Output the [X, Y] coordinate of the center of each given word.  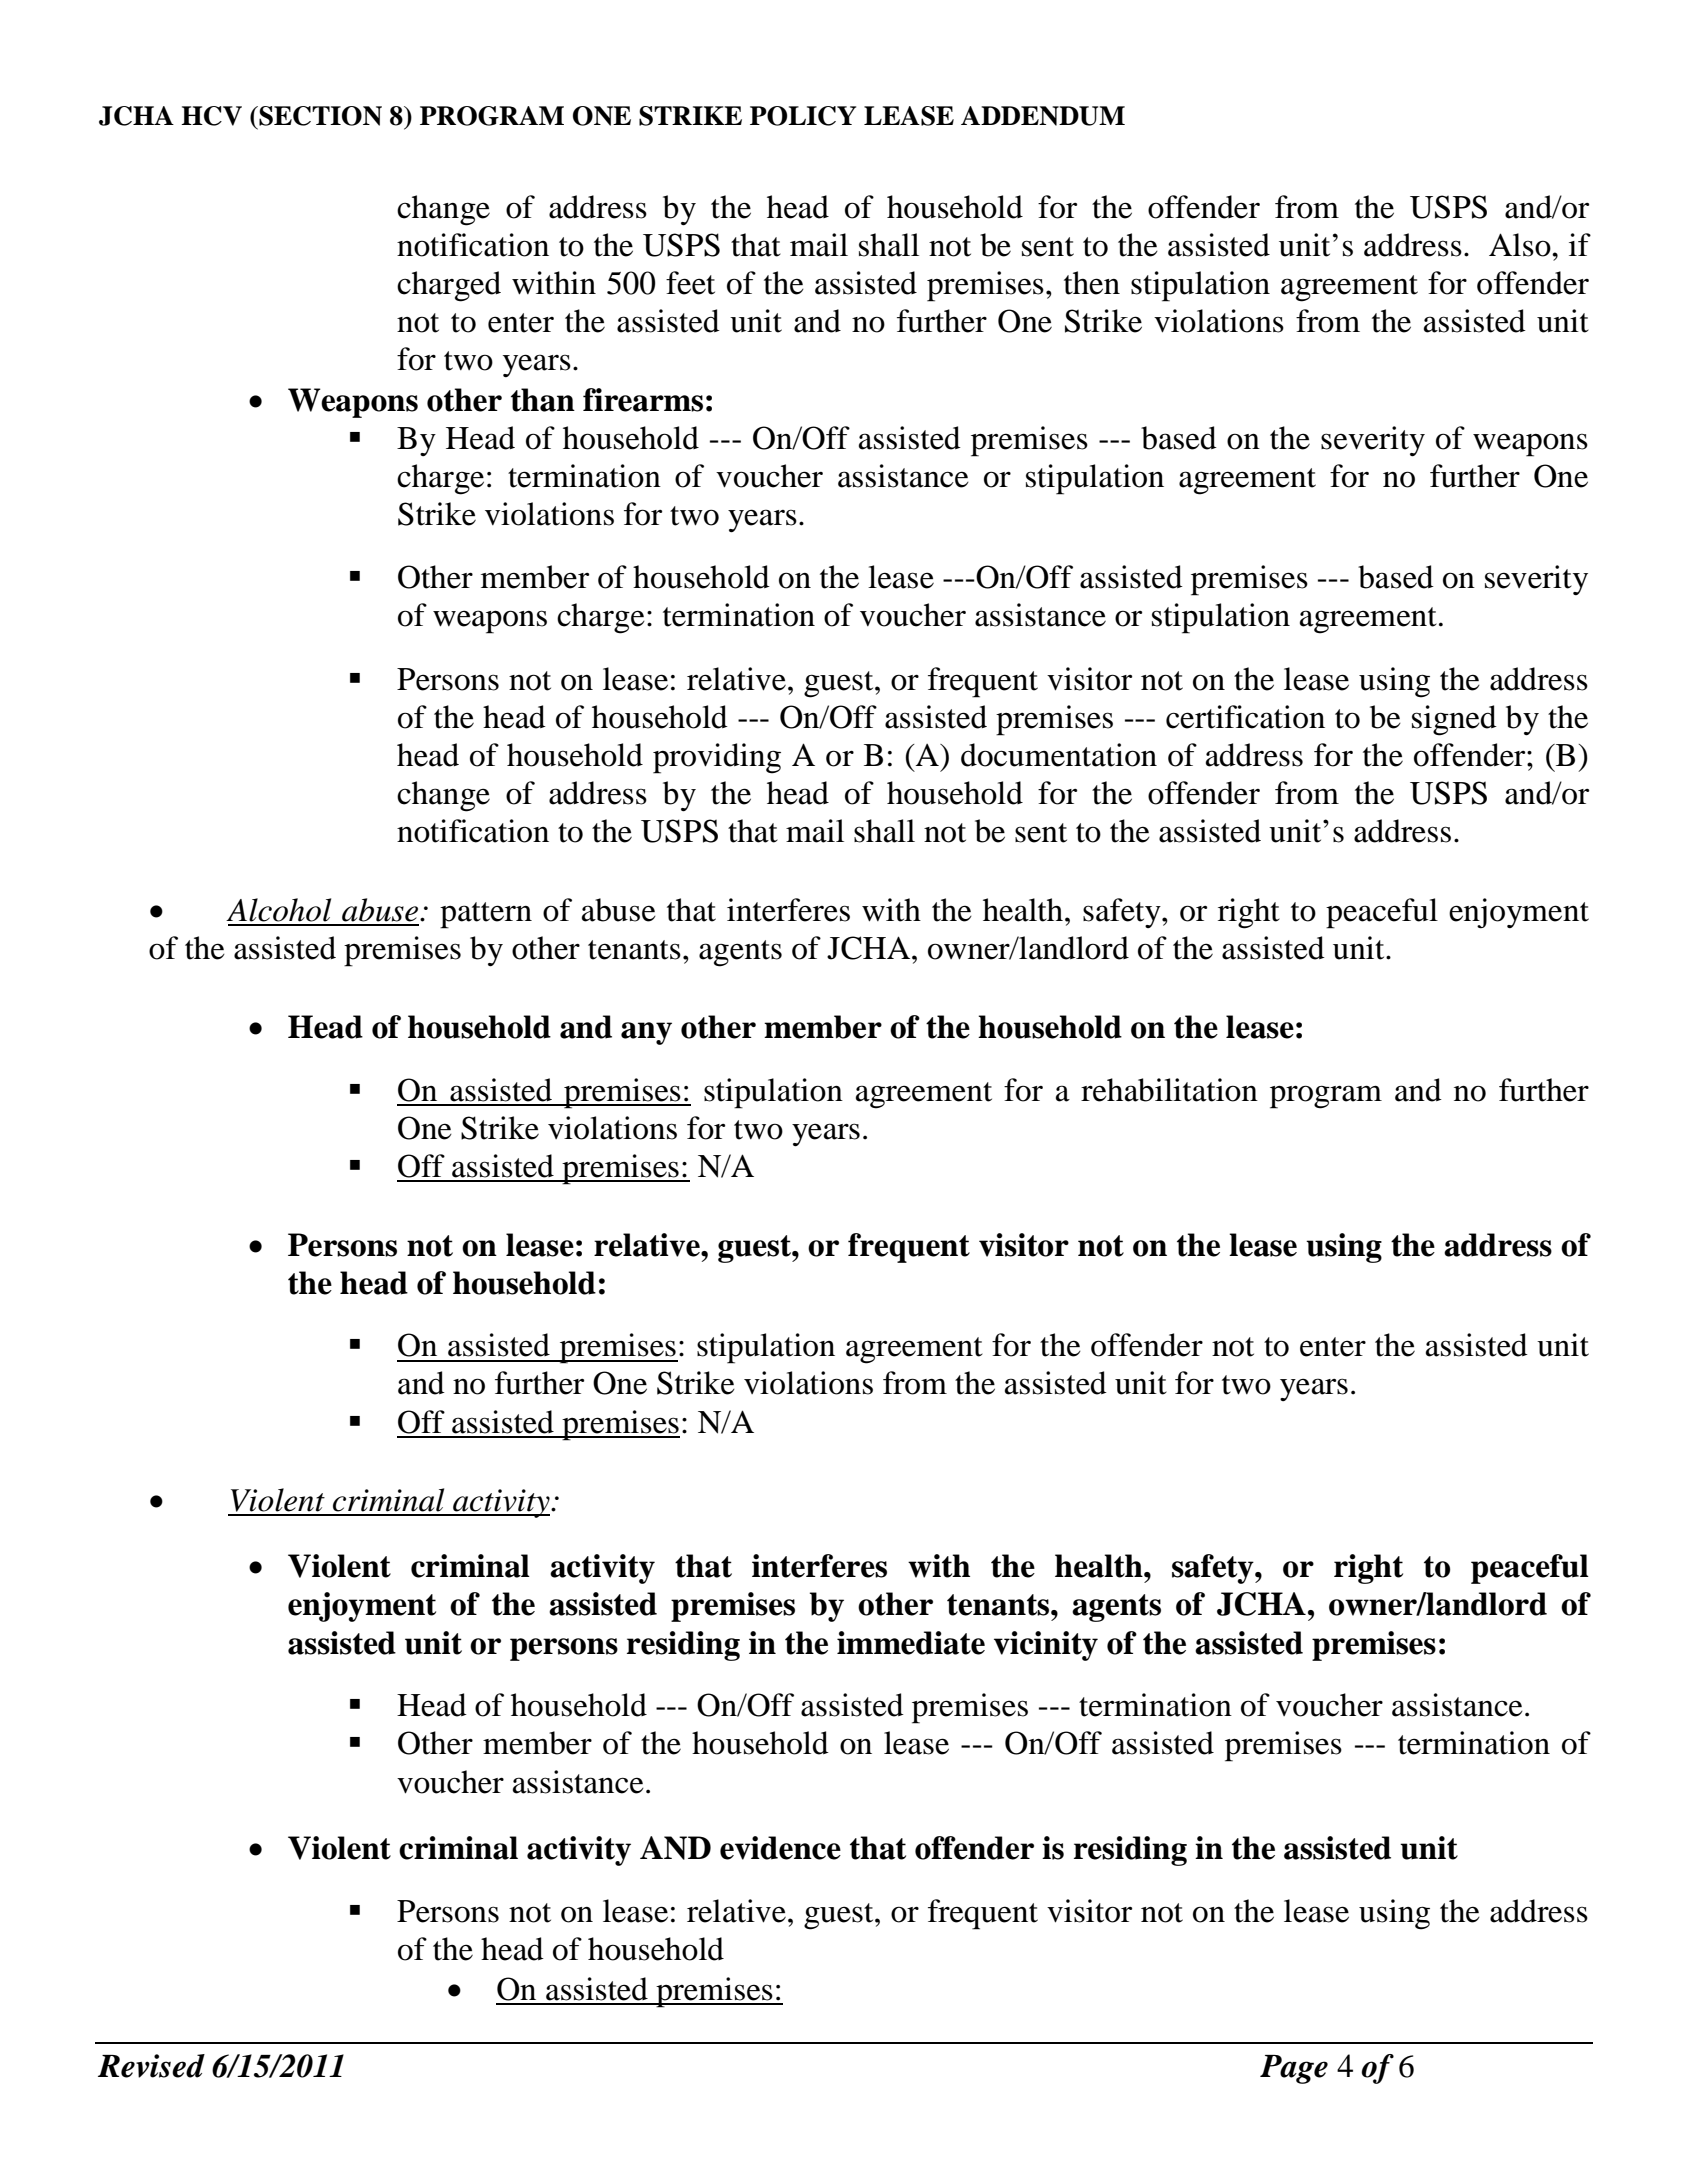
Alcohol [278, 910]
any [646, 1033]
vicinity [1046, 1646]
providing [717, 758]
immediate [911, 1643]
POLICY [803, 116]
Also [1521, 245]
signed [1454, 720]
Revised [151, 2066]
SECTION [319, 116]
